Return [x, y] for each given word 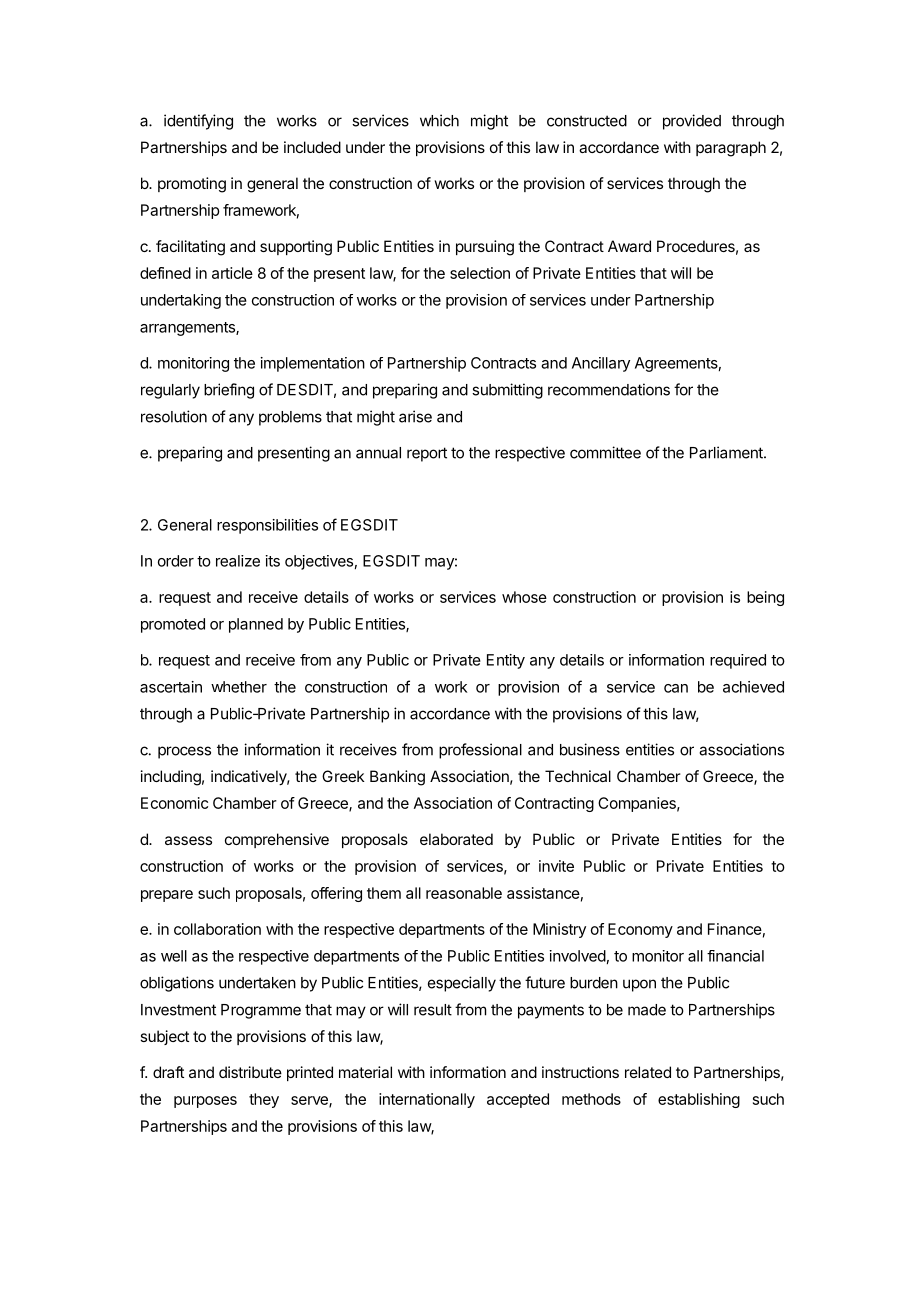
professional [480, 751]
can [676, 688]
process [184, 752]
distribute [250, 1072]
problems [290, 418]
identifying [198, 122]
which [439, 120]
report [427, 454]
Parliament [727, 452]
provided [692, 122]
